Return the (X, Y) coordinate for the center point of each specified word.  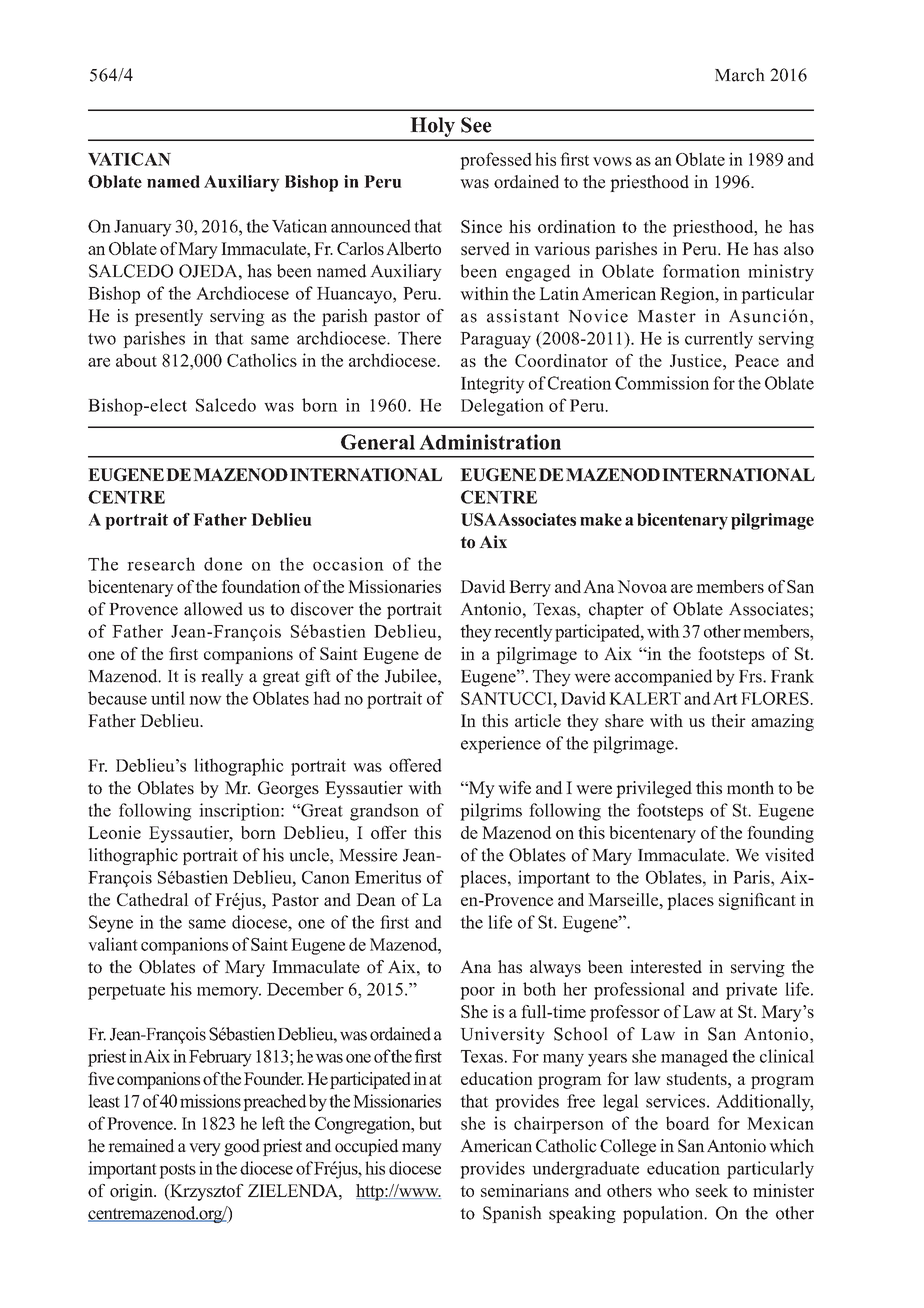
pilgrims (491, 812)
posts (177, 1171)
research (161, 564)
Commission (662, 383)
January (143, 228)
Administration (490, 442)
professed (496, 161)
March (740, 75)
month (750, 788)
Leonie (114, 832)
